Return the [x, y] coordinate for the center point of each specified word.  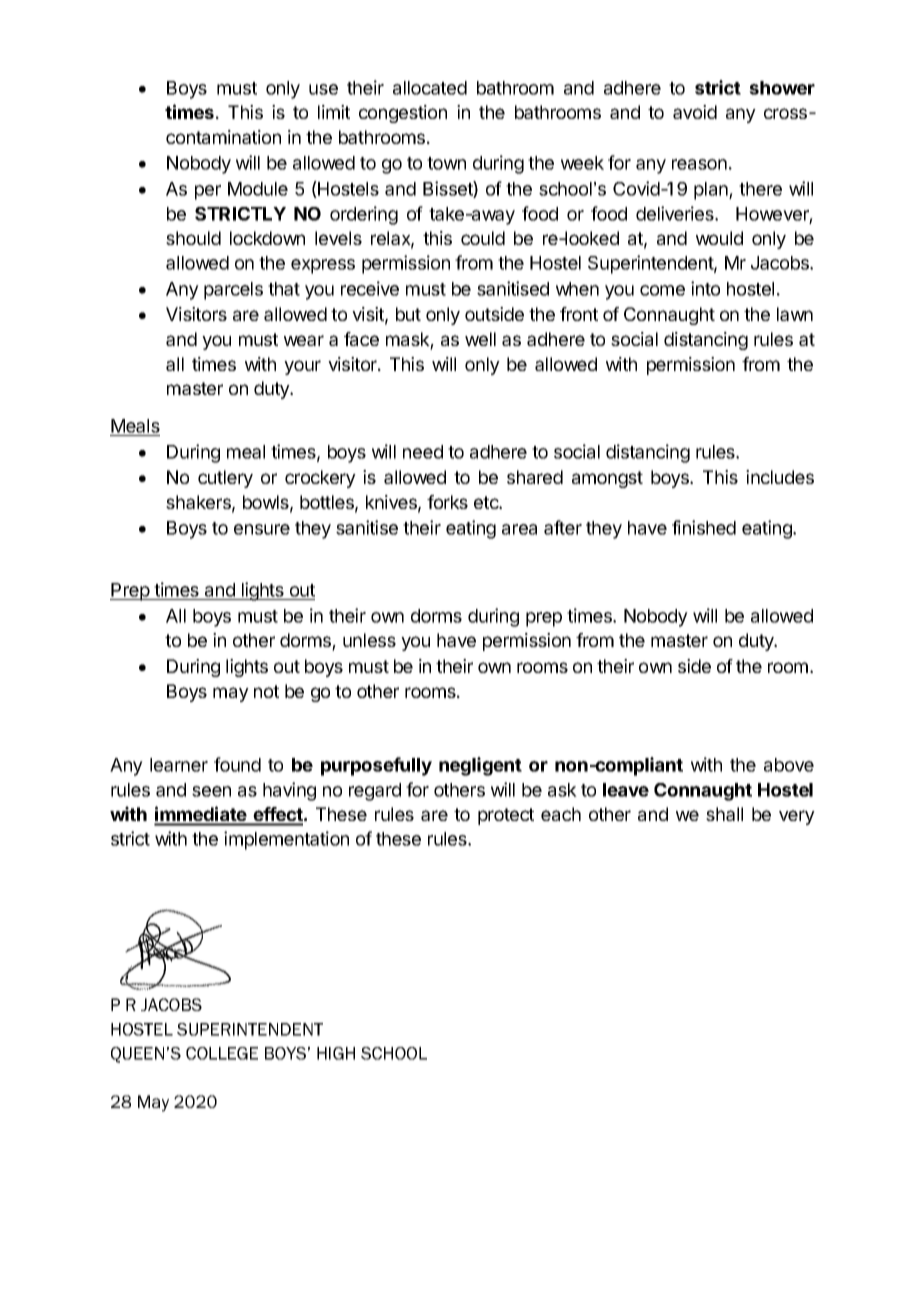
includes [780, 477]
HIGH [336, 1053]
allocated [430, 88]
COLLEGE [222, 1053]
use [323, 89]
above [789, 765]
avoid [695, 112]
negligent [480, 766]
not [266, 691]
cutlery [225, 479]
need [423, 452]
